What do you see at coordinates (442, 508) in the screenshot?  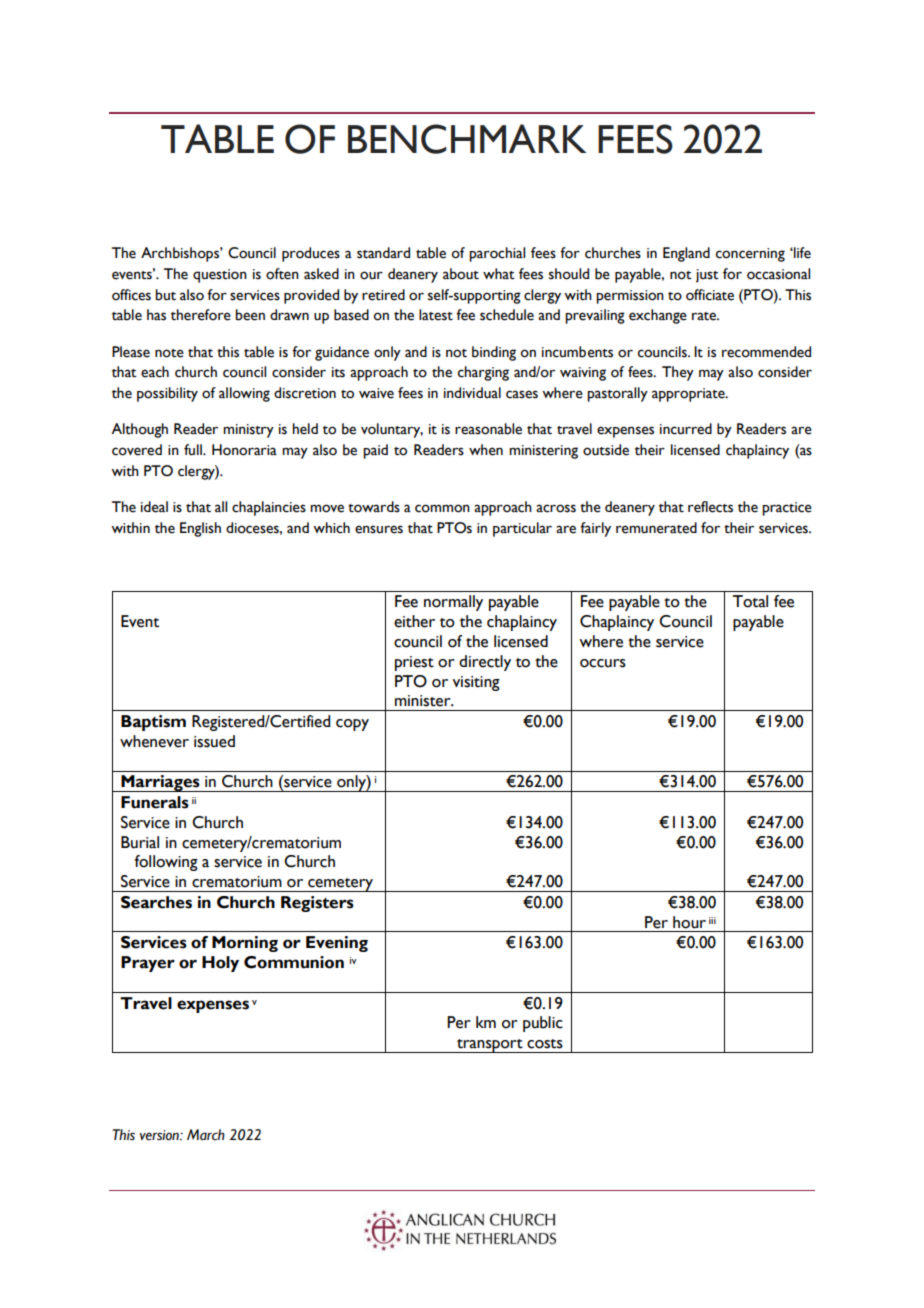 I see `common` at bounding box center [442, 508].
